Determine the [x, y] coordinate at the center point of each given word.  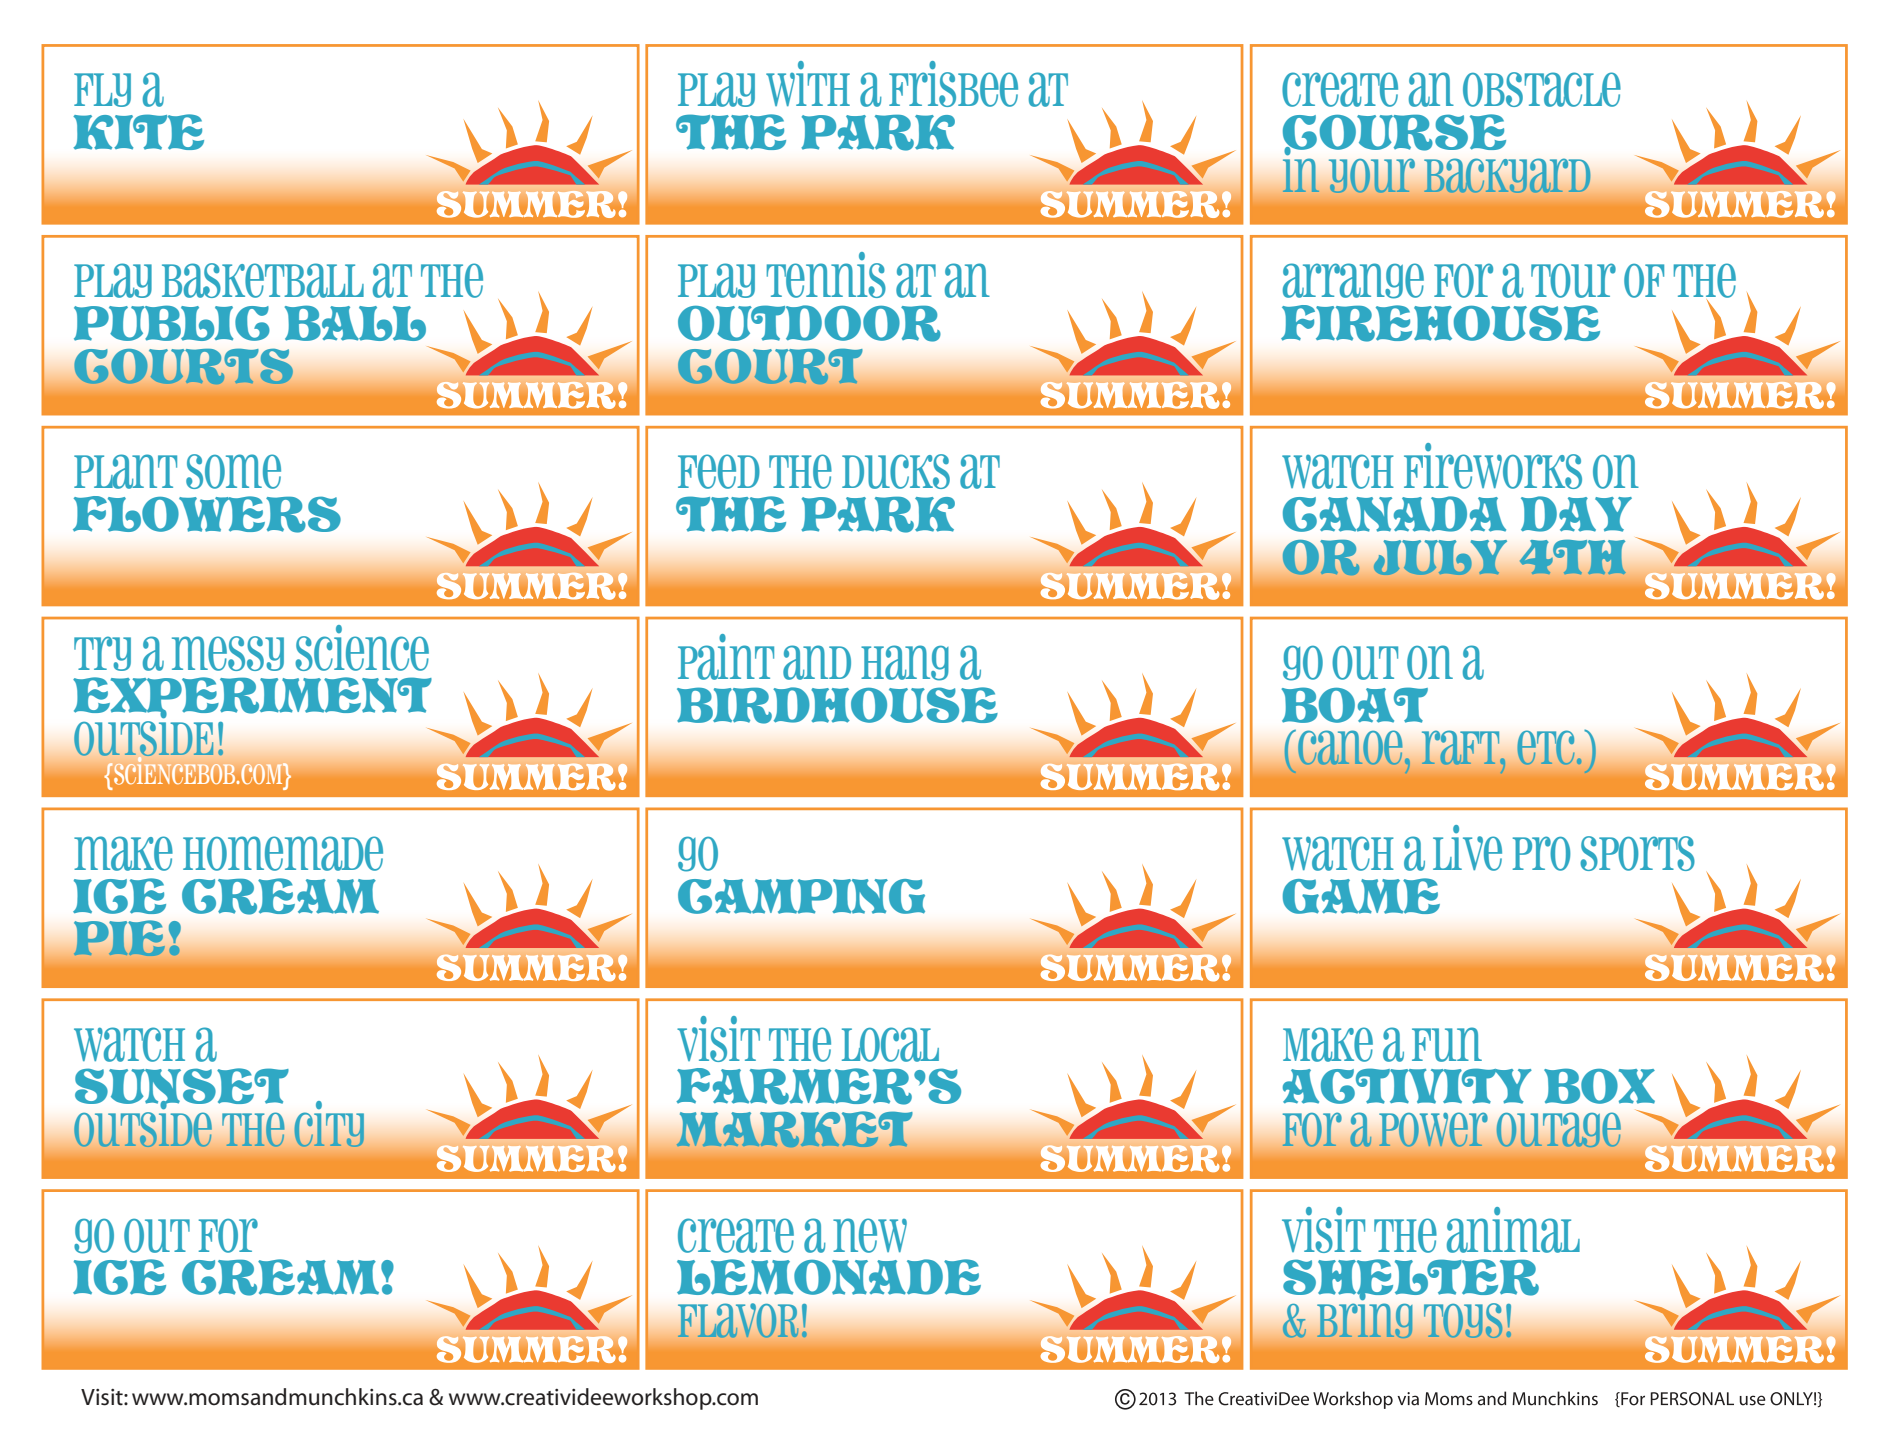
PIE [119, 938]
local [890, 1044]
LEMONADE [829, 1277]
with [808, 83]
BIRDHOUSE [837, 705]
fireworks [1493, 466]
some [233, 471]
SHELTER [1411, 1278]
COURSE [1394, 133]
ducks [896, 471]
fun [1447, 1044]
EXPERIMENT [252, 696]
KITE [138, 132]
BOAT [1355, 705]
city [329, 1124]
